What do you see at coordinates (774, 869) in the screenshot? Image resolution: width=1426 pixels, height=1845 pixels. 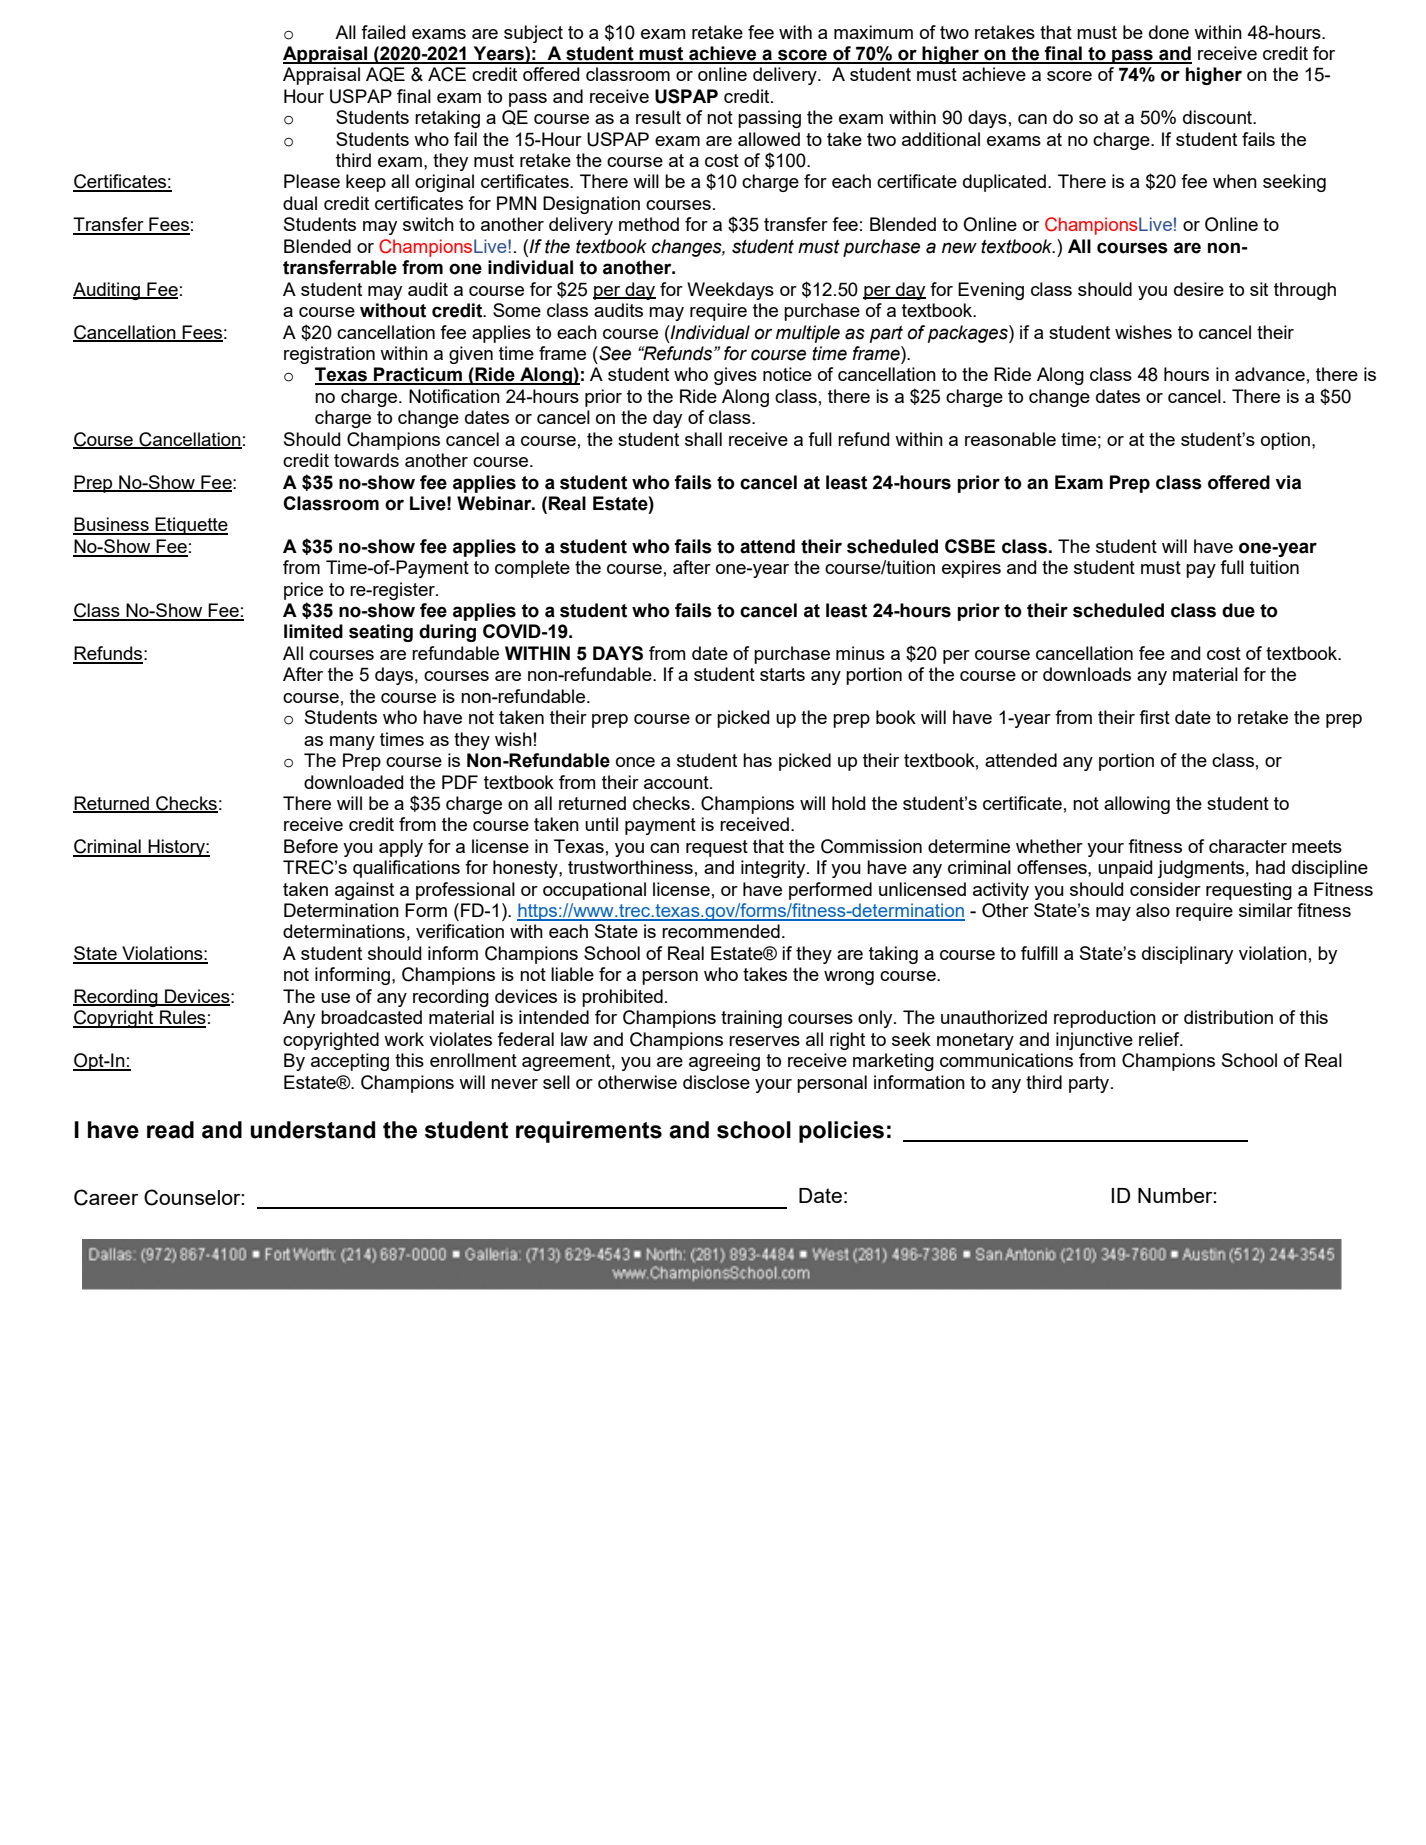 I see `integrity` at bounding box center [774, 869].
